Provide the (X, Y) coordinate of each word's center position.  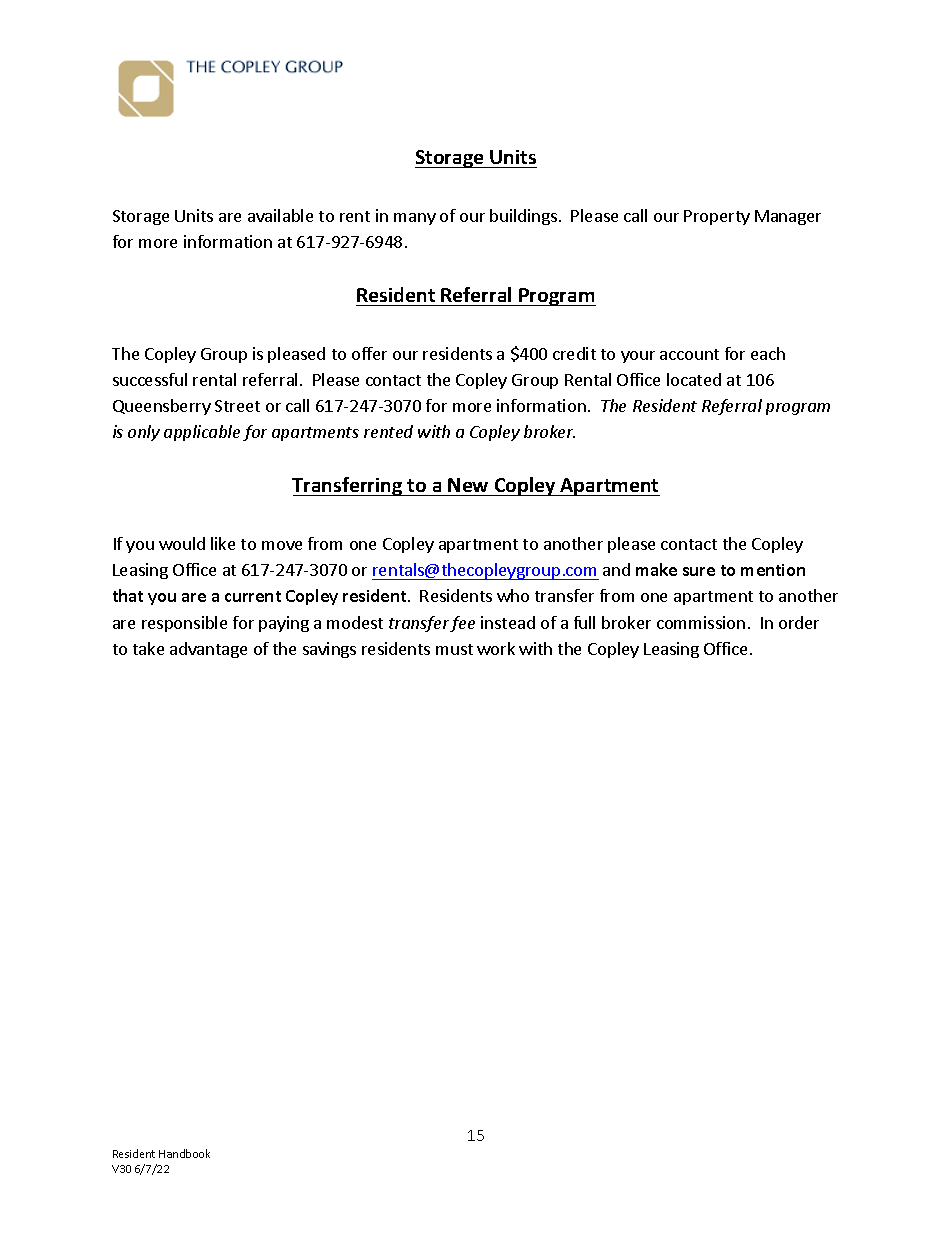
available (280, 215)
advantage (208, 650)
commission (701, 622)
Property (717, 217)
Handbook (184, 1153)
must (454, 649)
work (496, 648)
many (415, 219)
